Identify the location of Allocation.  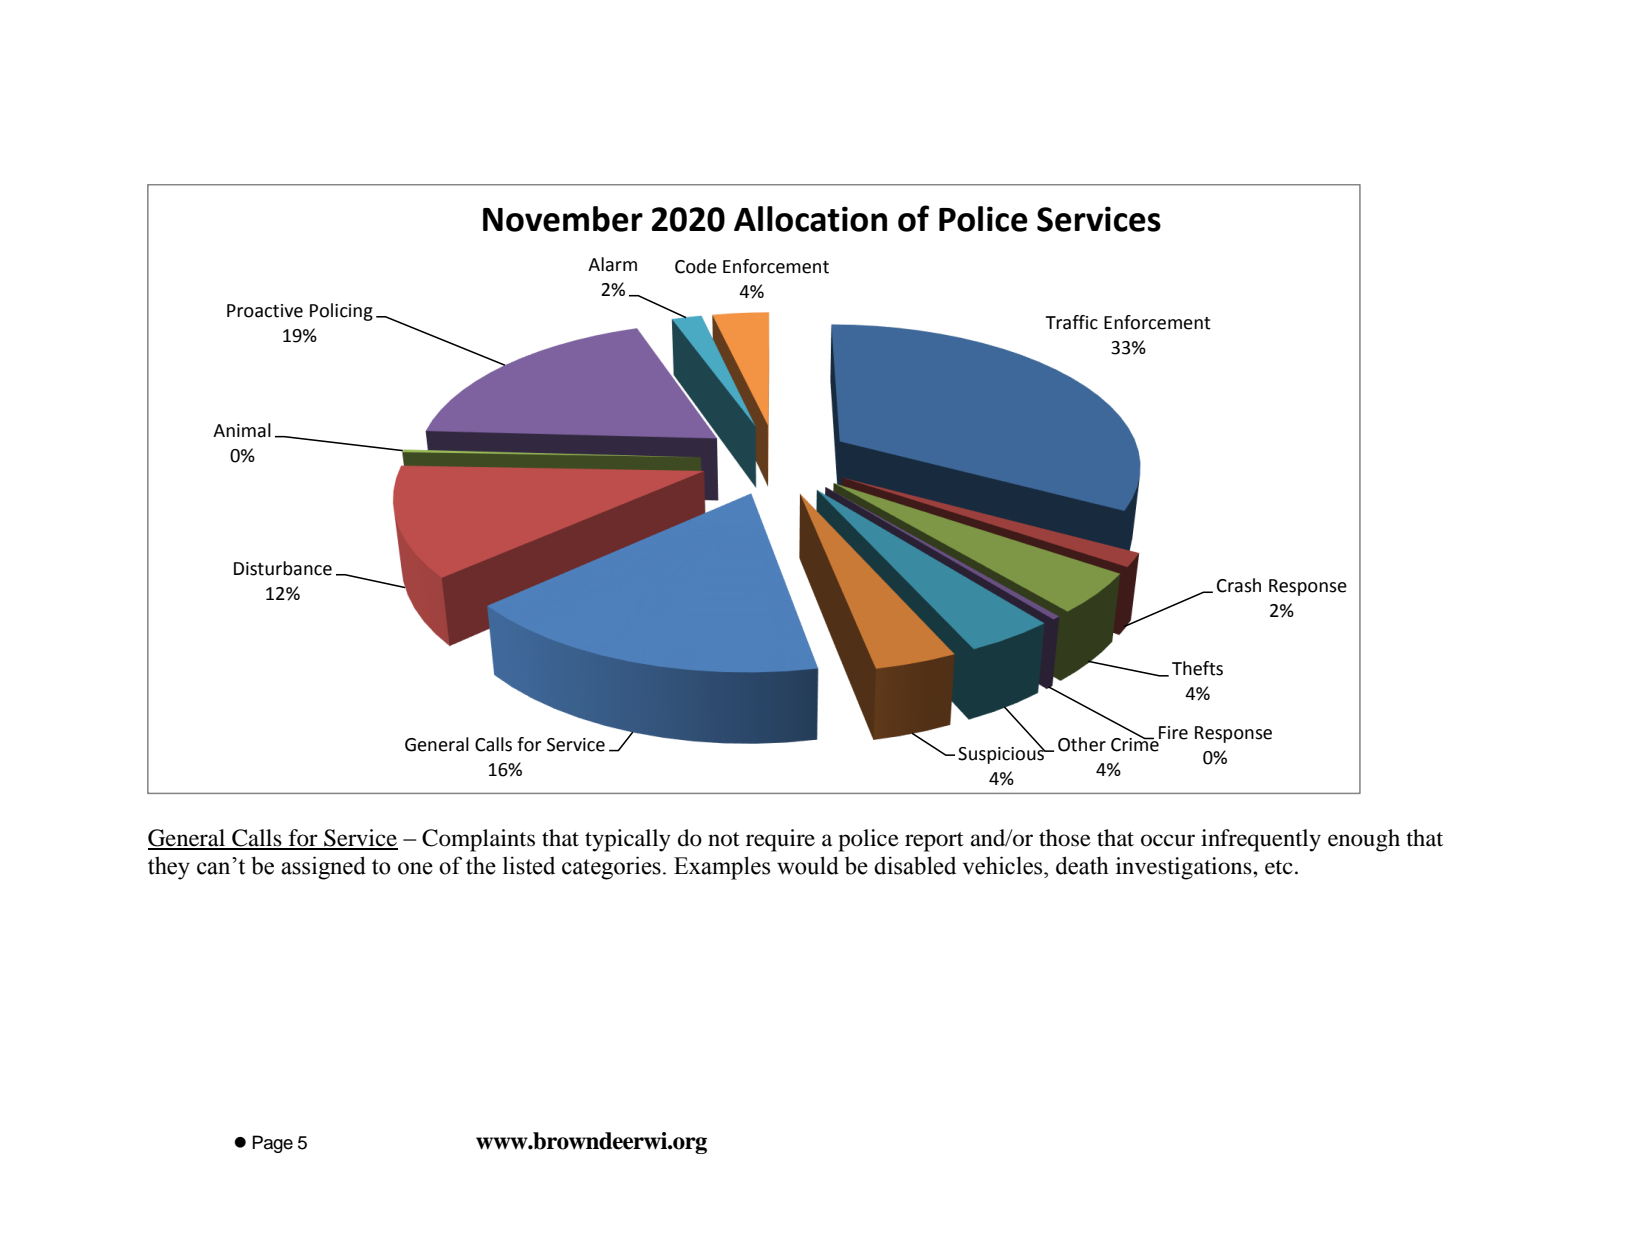
(810, 219).
